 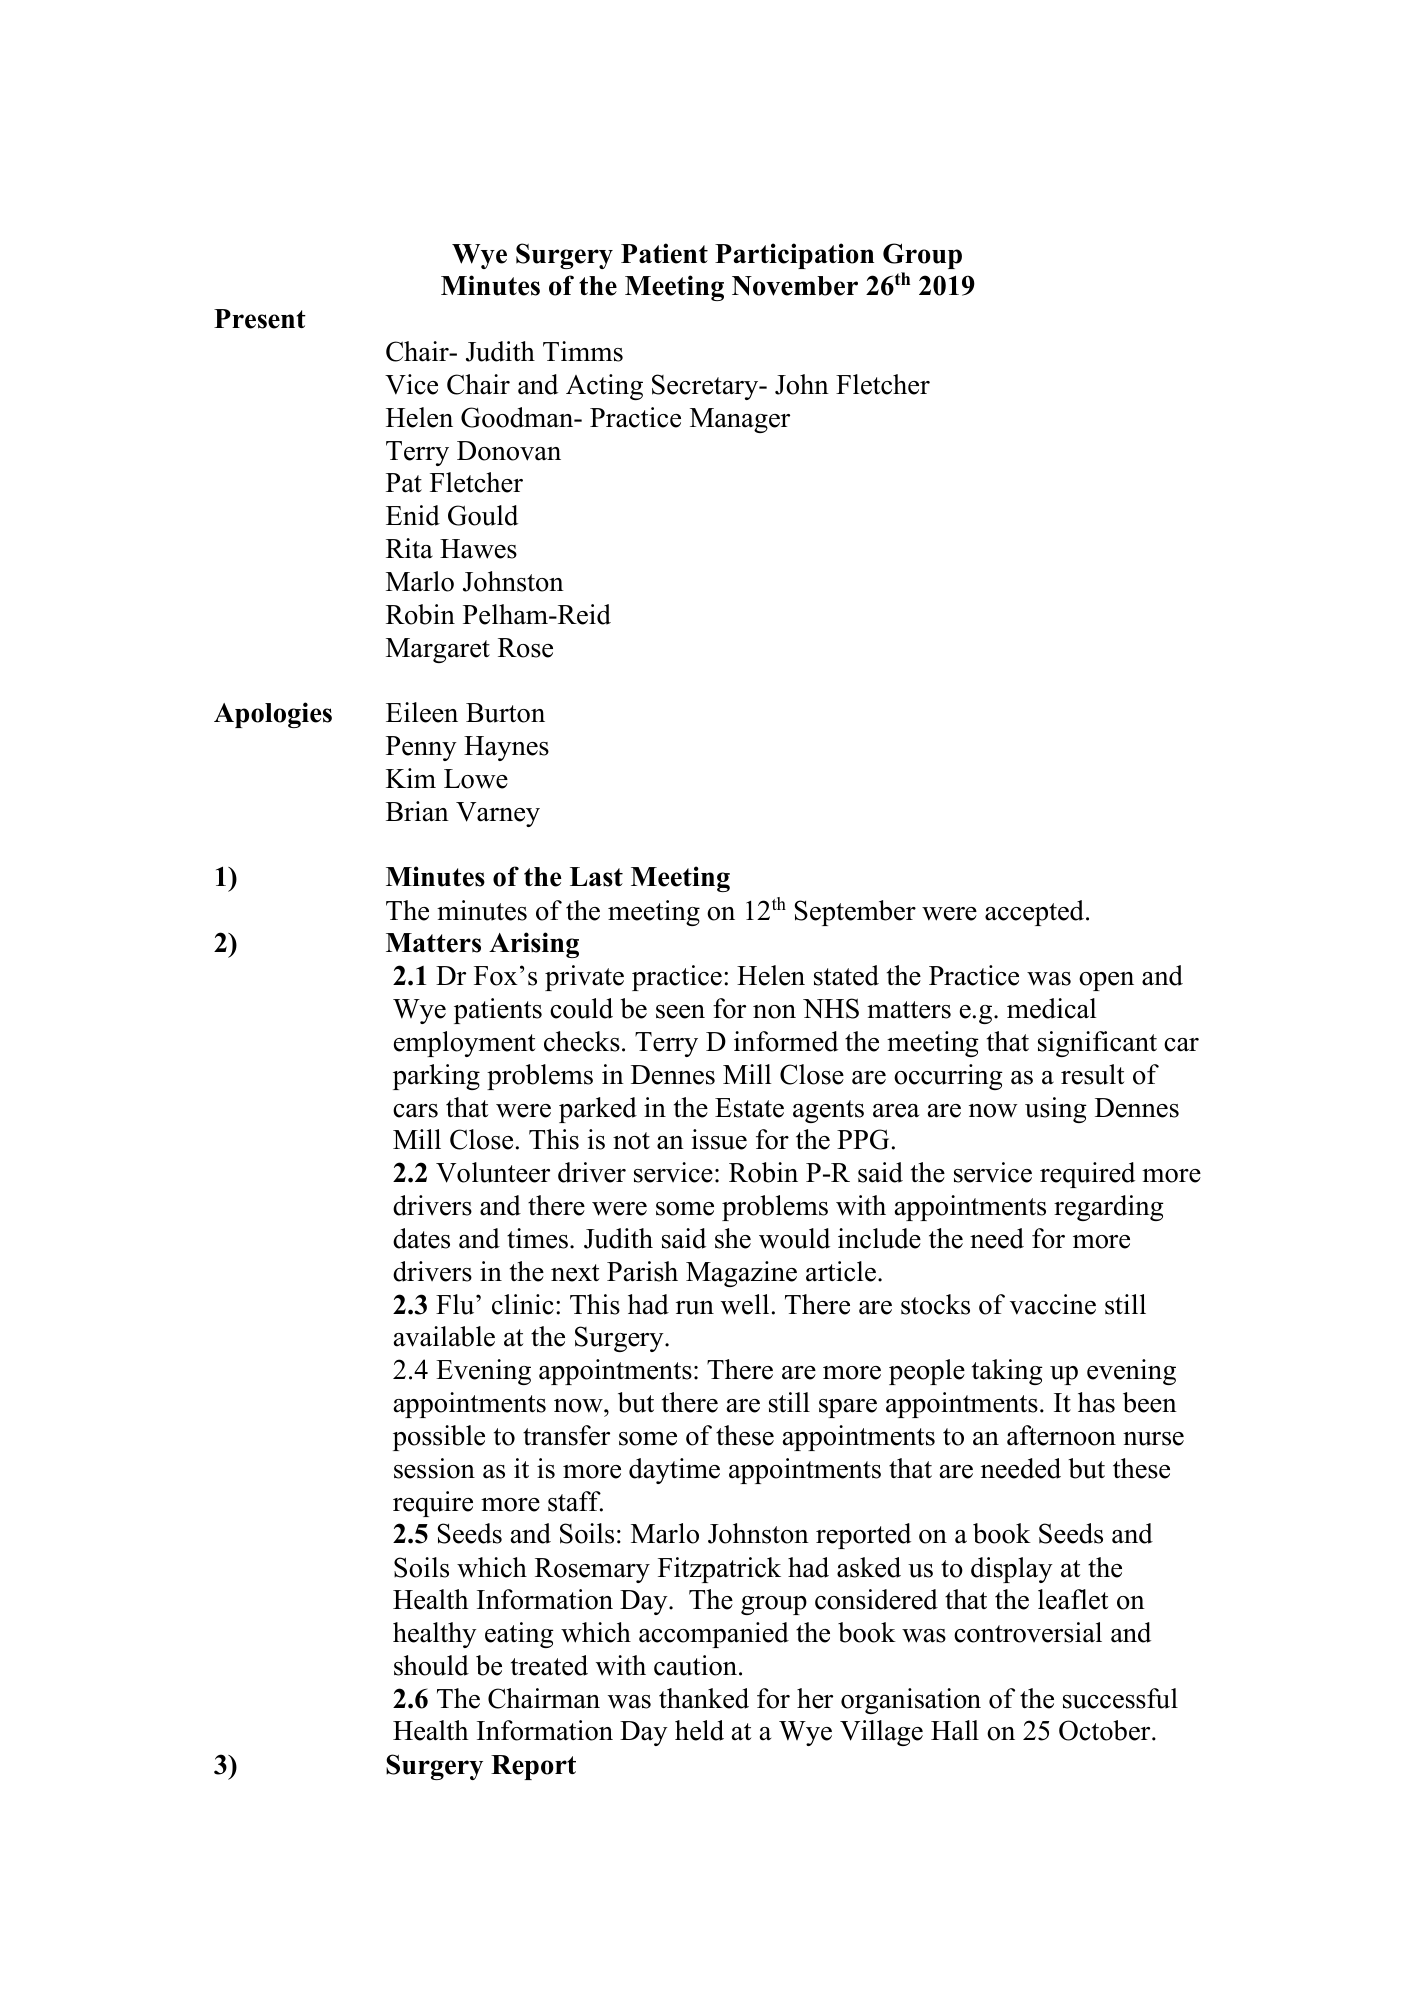 What do you see at coordinates (794, 256) in the document?
I see `Participation` at bounding box center [794, 256].
